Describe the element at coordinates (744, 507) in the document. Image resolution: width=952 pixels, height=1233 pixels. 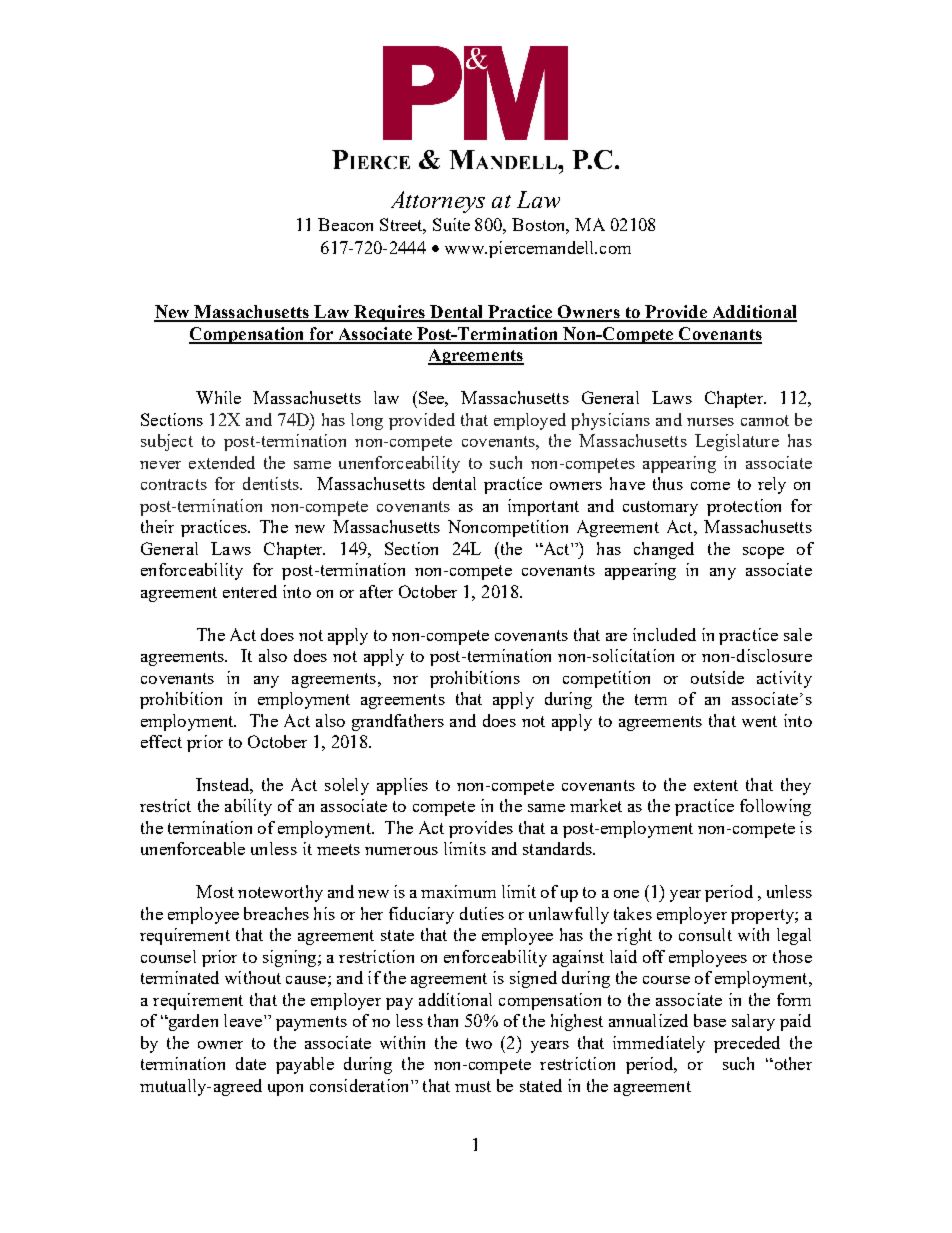
I see `protection` at that location.
